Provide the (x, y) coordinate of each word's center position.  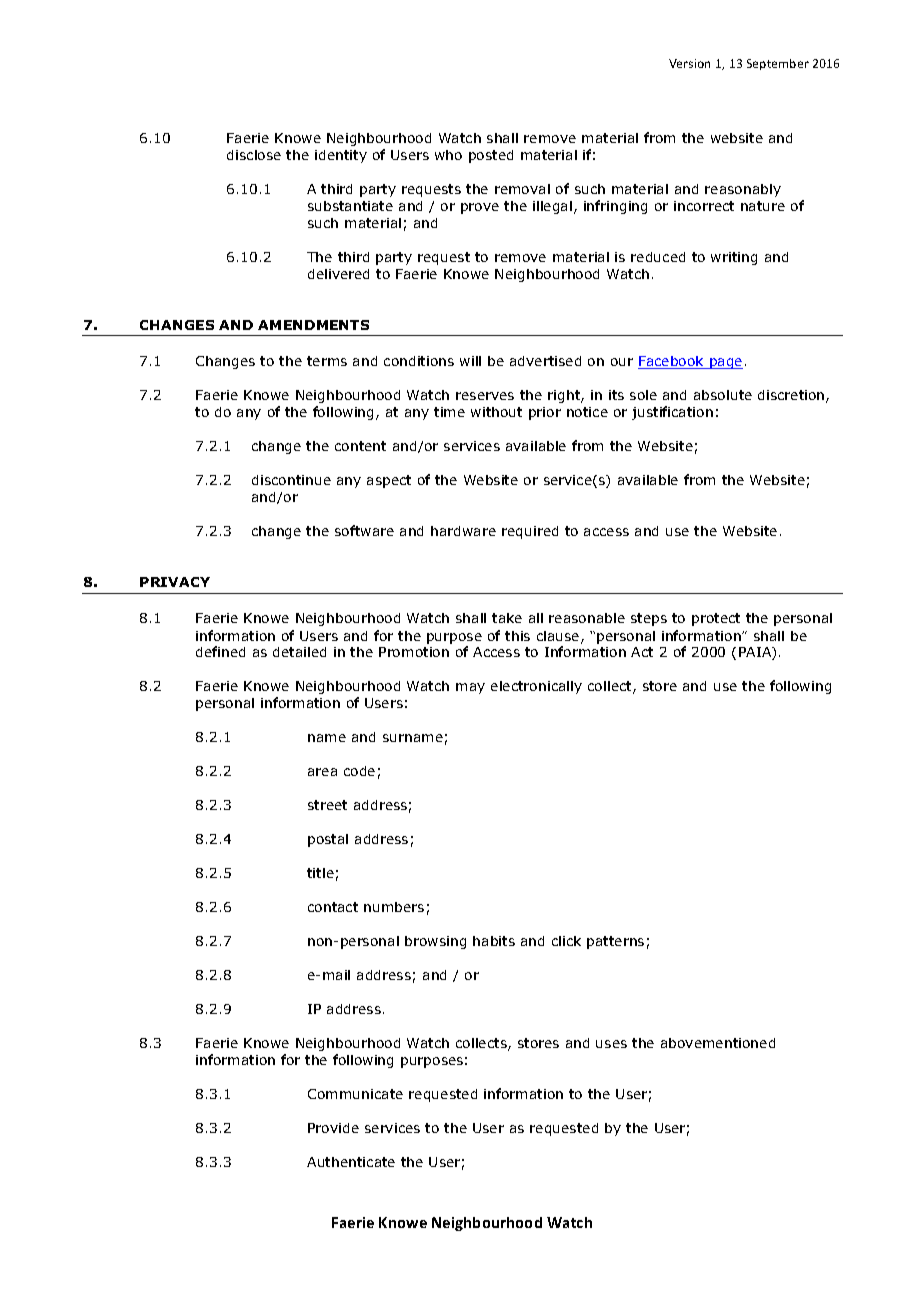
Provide (333, 1128)
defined (220, 651)
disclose (254, 155)
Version (689, 63)
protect (716, 619)
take (507, 618)
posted (491, 156)
